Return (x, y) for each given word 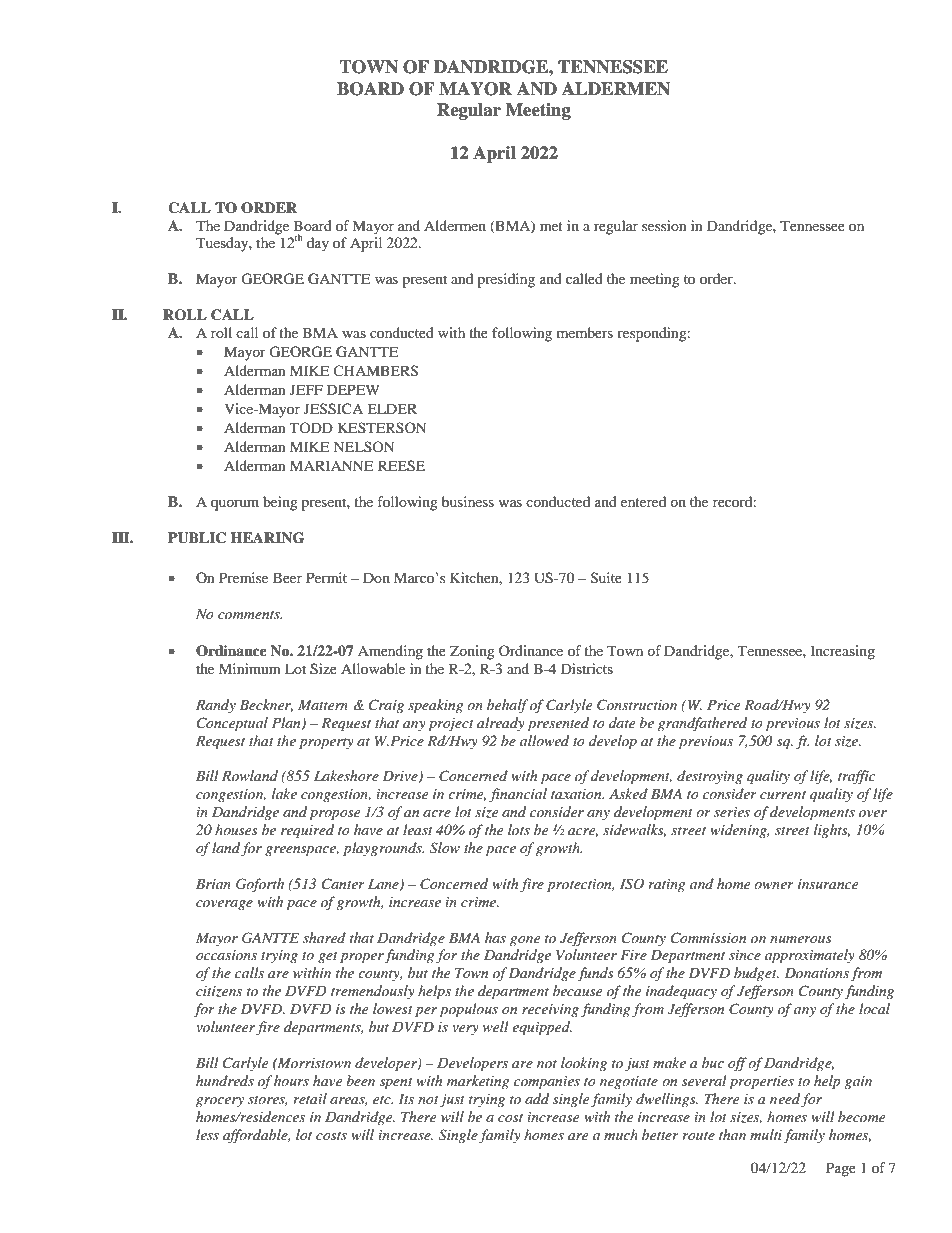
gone (525, 941)
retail (310, 1098)
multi (766, 1134)
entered (643, 501)
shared (324, 937)
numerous (801, 939)
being (280, 503)
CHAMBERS (375, 371)
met (551, 226)
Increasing (843, 652)
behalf (508, 706)
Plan (287, 723)
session (664, 225)
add (537, 1098)
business (468, 501)
